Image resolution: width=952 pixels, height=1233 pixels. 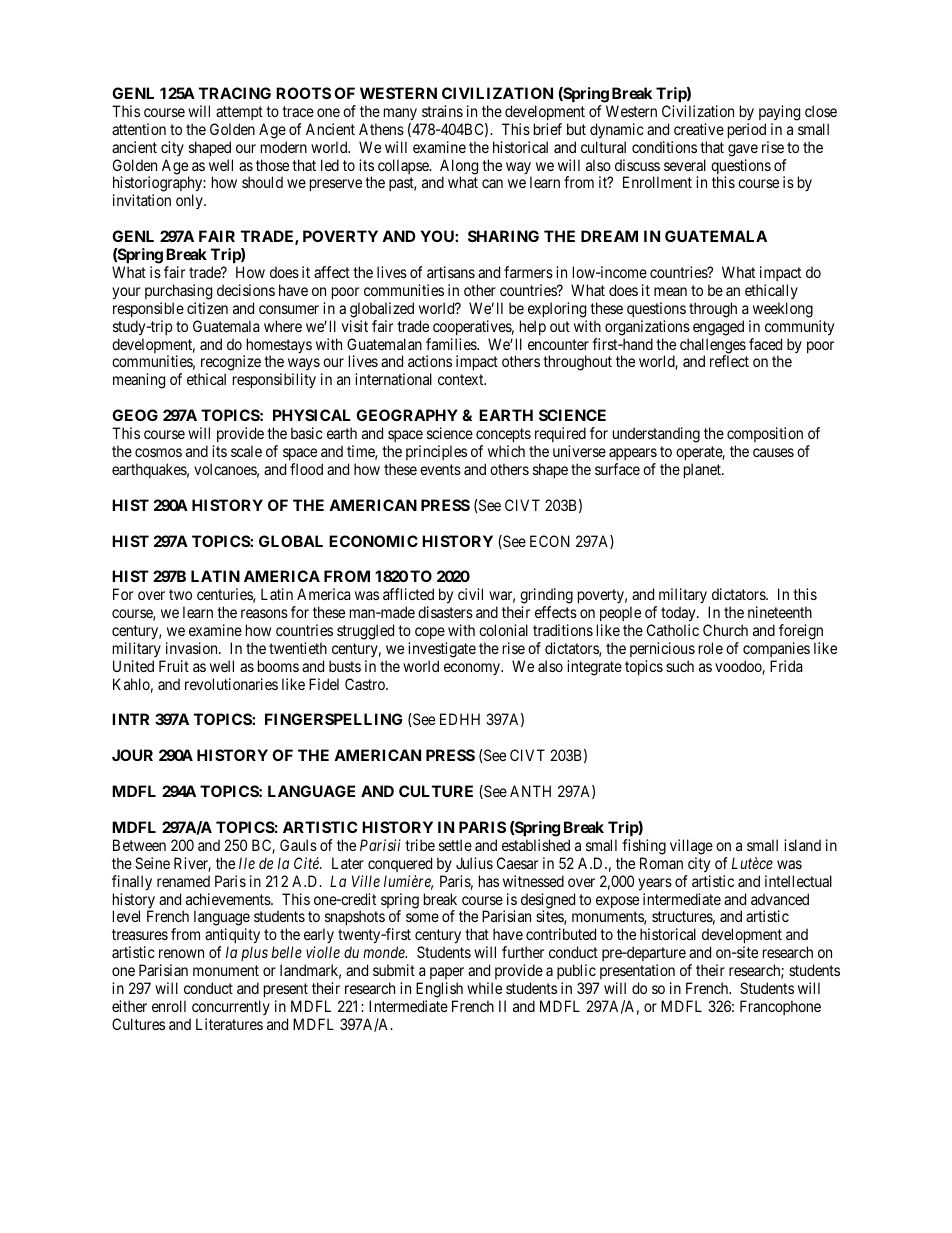 I want to click on role, so click(x=711, y=648).
